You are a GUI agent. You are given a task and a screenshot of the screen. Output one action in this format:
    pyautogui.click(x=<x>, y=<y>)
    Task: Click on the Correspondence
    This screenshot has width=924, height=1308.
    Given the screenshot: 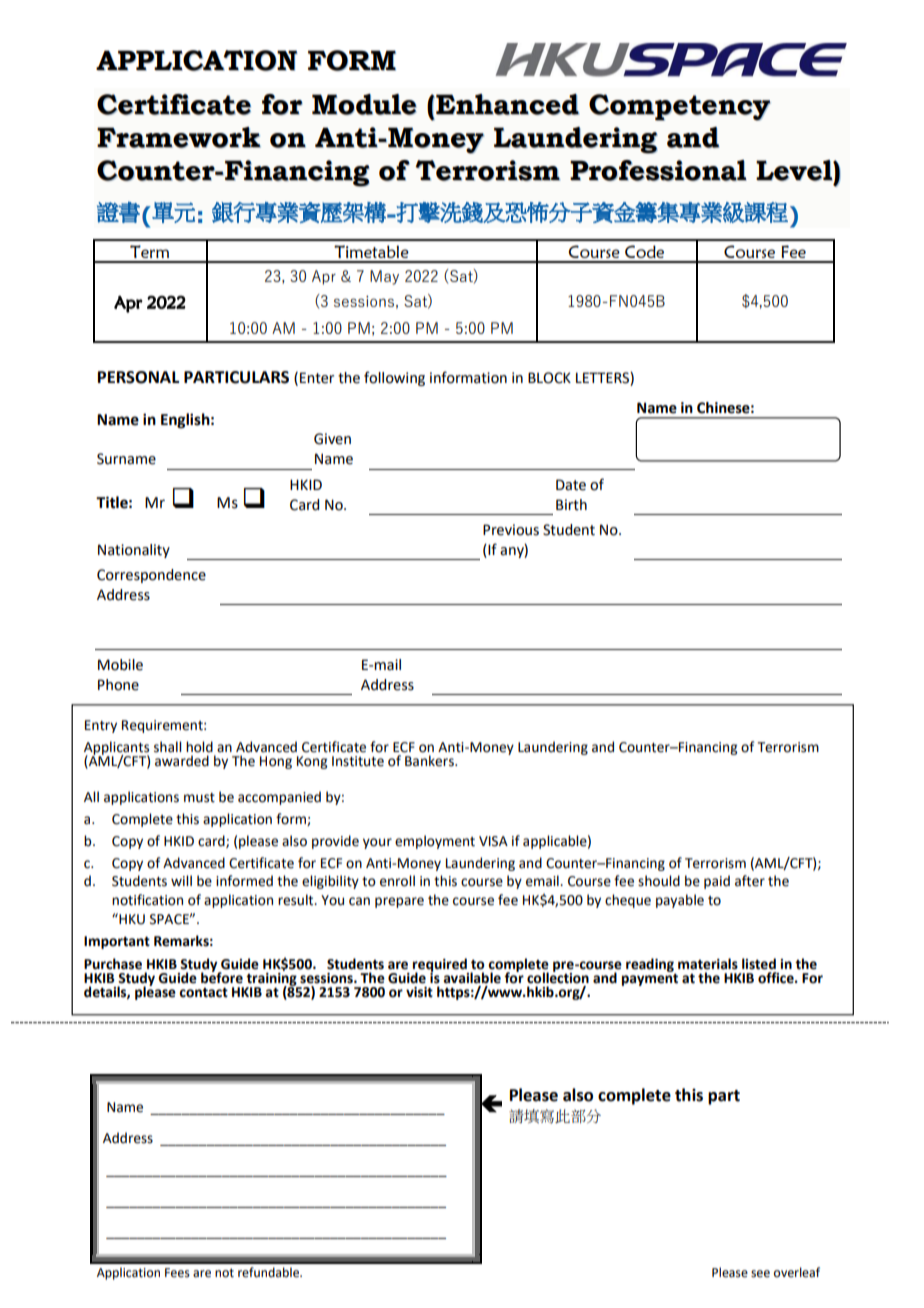 What is the action you would take?
    pyautogui.click(x=151, y=576)
